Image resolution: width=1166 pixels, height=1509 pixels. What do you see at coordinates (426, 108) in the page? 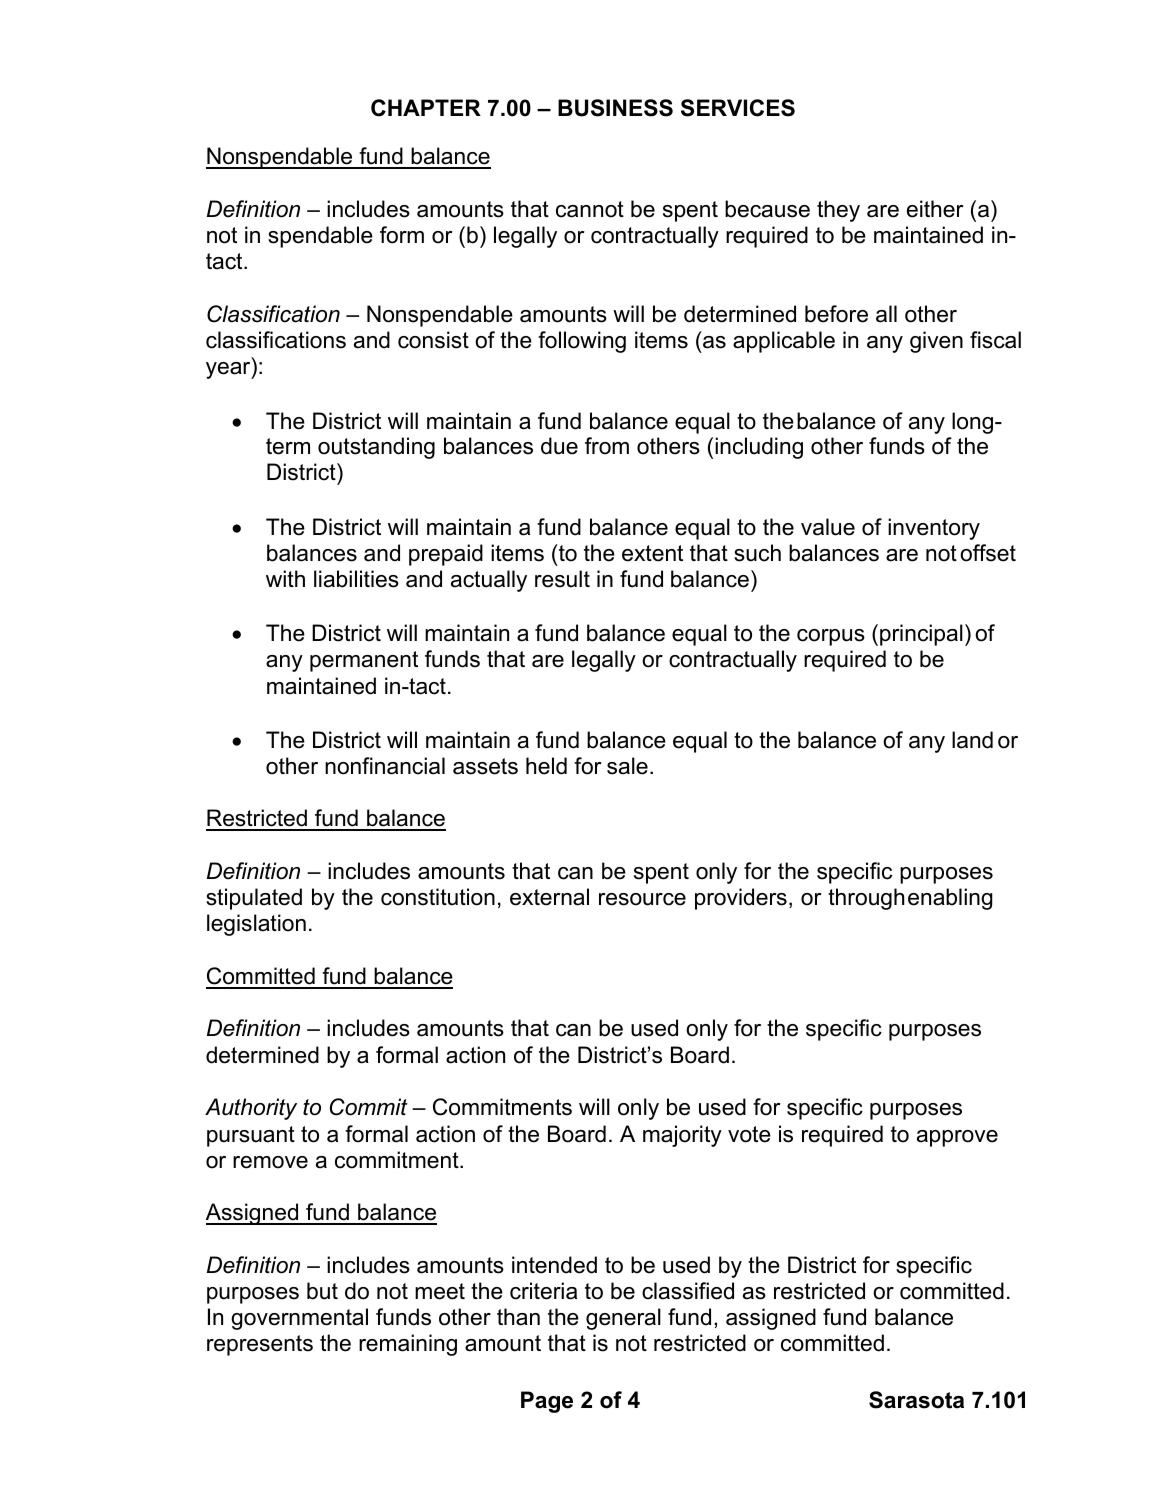
I see `CHAPTER` at bounding box center [426, 108].
